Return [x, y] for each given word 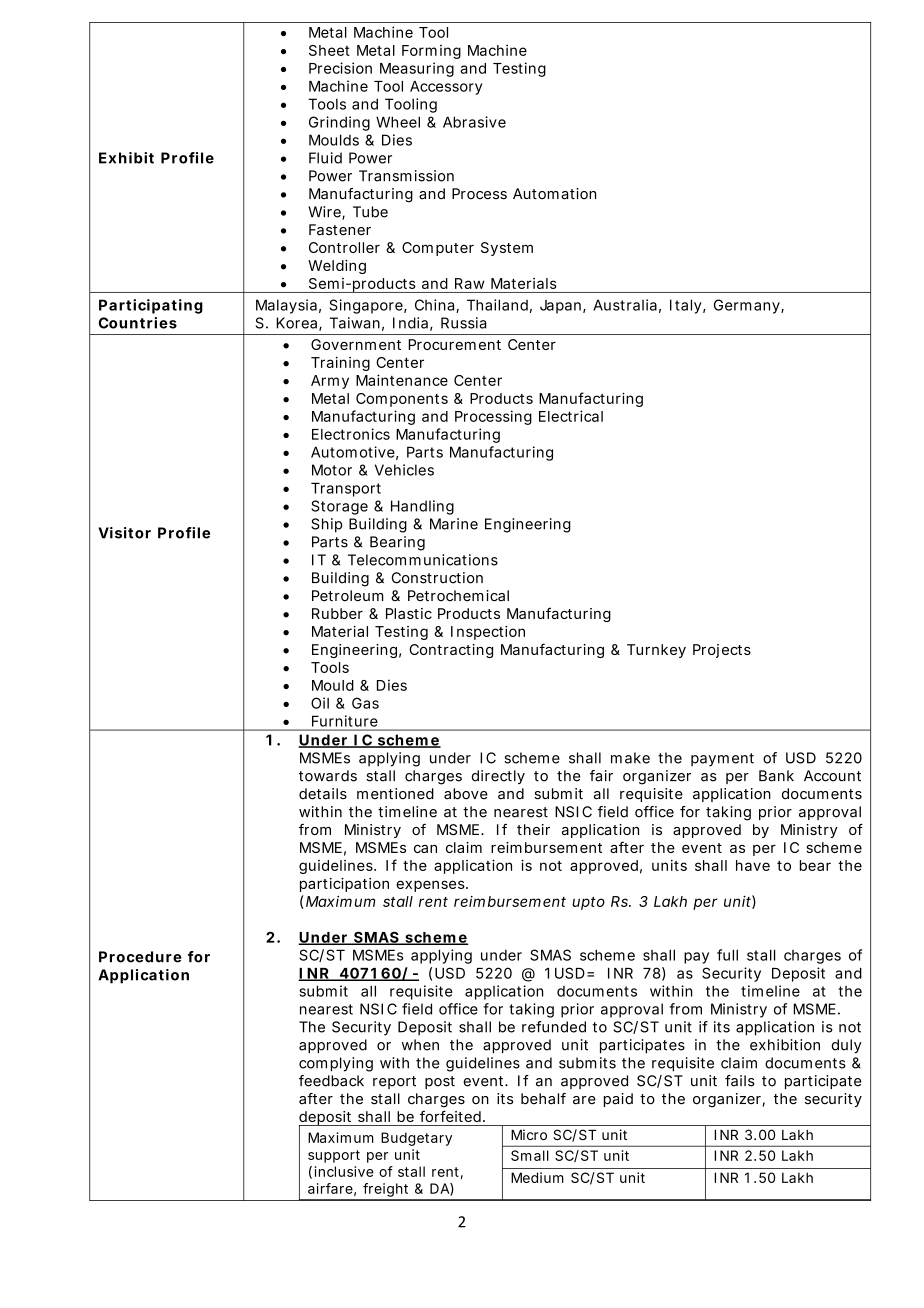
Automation [554, 194]
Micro [529, 1134]
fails [740, 1081]
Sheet [329, 50]
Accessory [446, 88]
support [334, 1156]
